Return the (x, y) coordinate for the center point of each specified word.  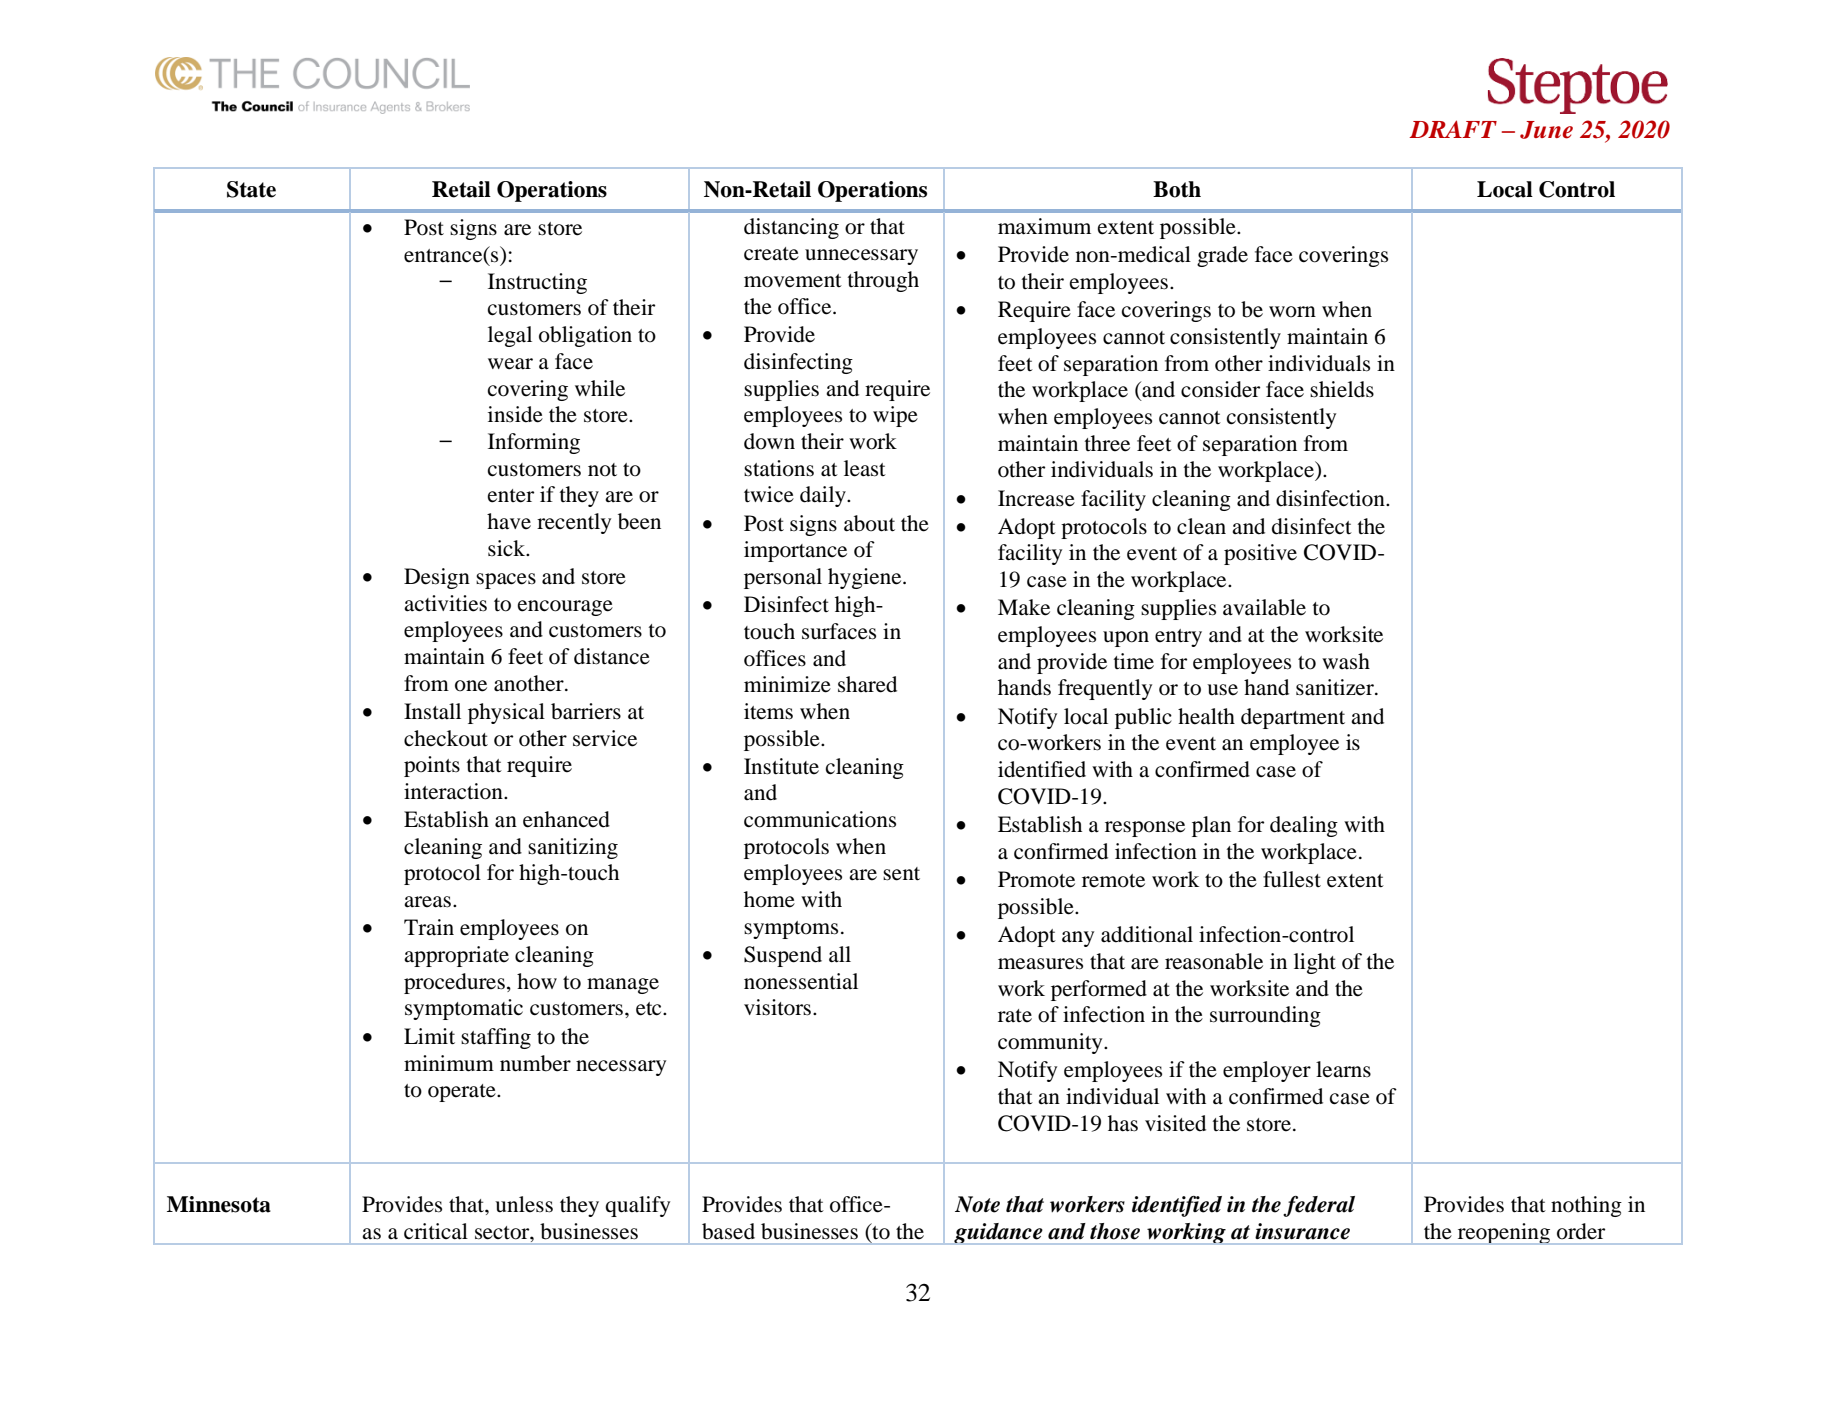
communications (820, 819)
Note (977, 1204)
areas (427, 902)
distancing (791, 228)
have (509, 521)
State (251, 189)
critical (436, 1231)
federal (1319, 1206)
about (869, 523)
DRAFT (1453, 129)
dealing (1304, 826)
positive (1260, 554)
